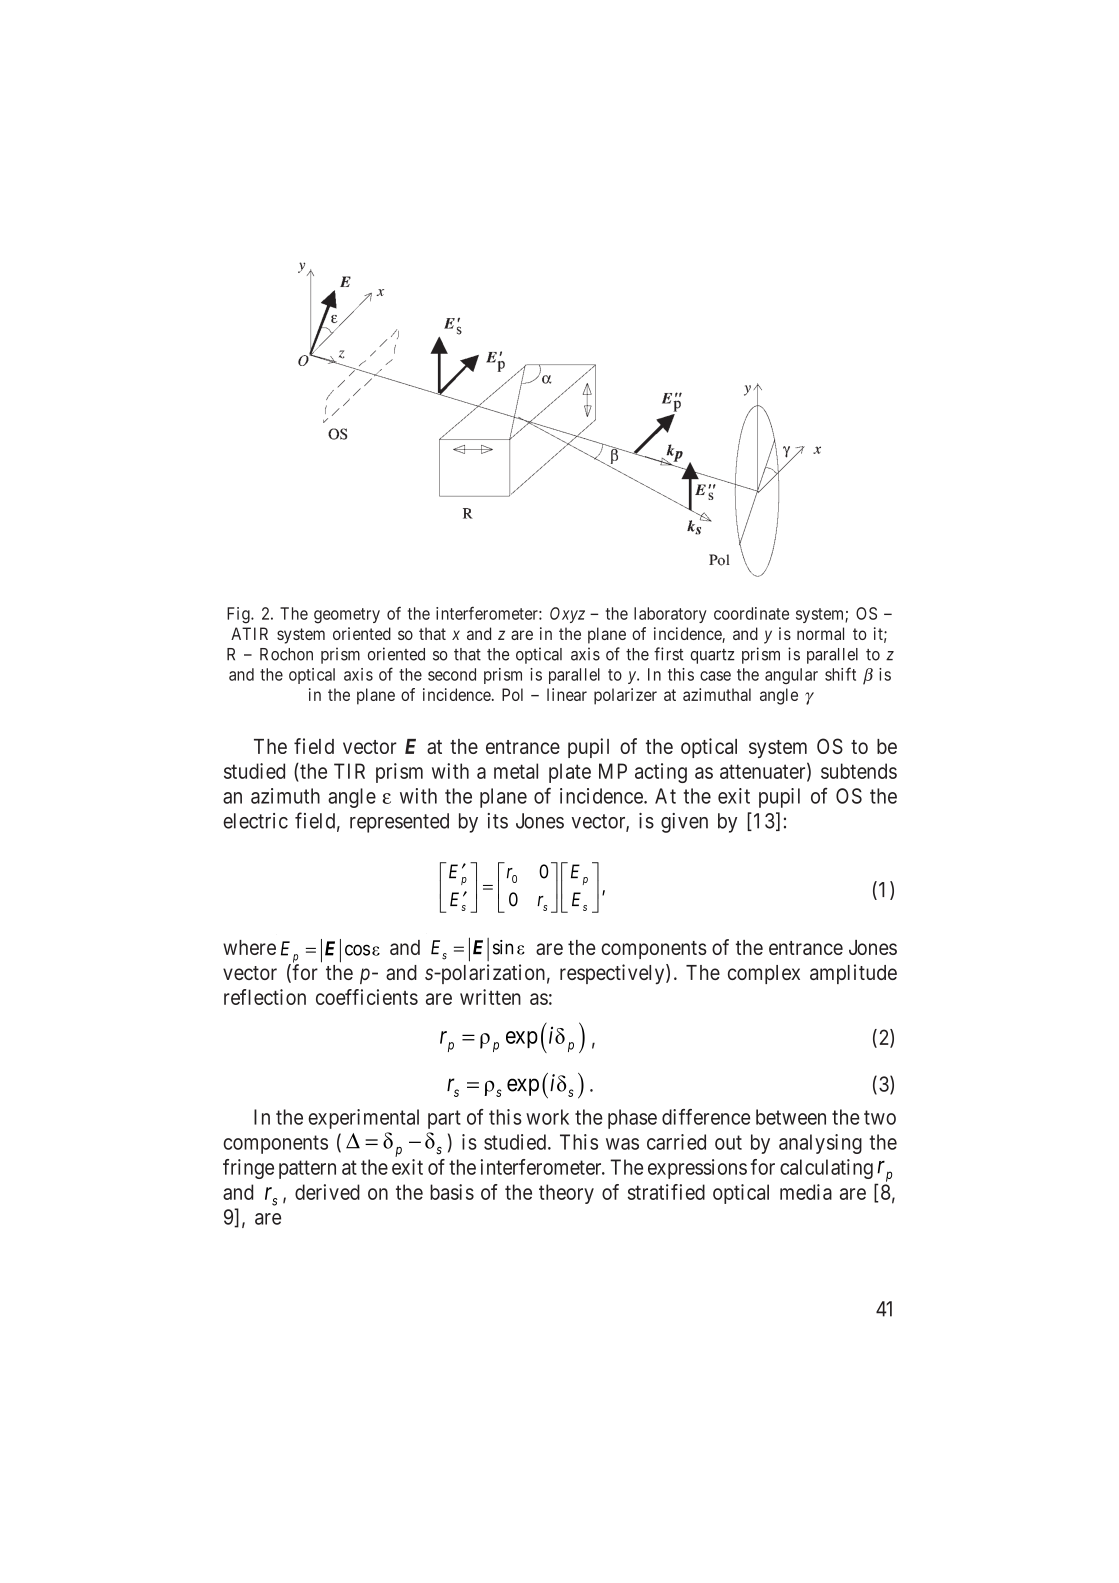 The height and width of the page is (1583, 1119). What do you see at coordinates (255, 821) in the page?
I see `electric` at bounding box center [255, 821].
